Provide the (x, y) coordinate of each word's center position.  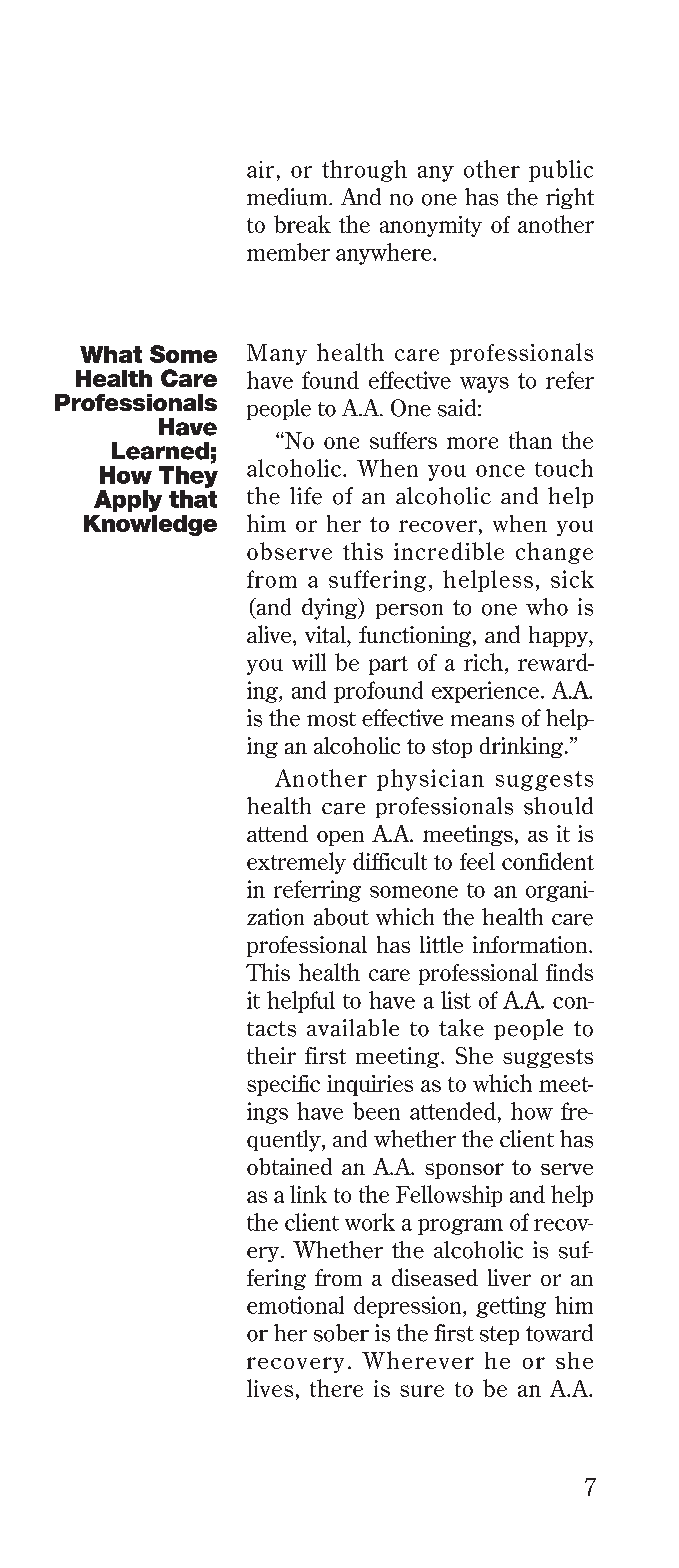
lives (270, 1388)
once (500, 471)
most (331, 719)
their (271, 1055)
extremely (296, 863)
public (561, 171)
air (260, 169)
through (364, 171)
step (499, 1335)
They (188, 477)
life (306, 496)
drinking (523, 747)
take (461, 1028)
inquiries (370, 1085)
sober (341, 1333)
